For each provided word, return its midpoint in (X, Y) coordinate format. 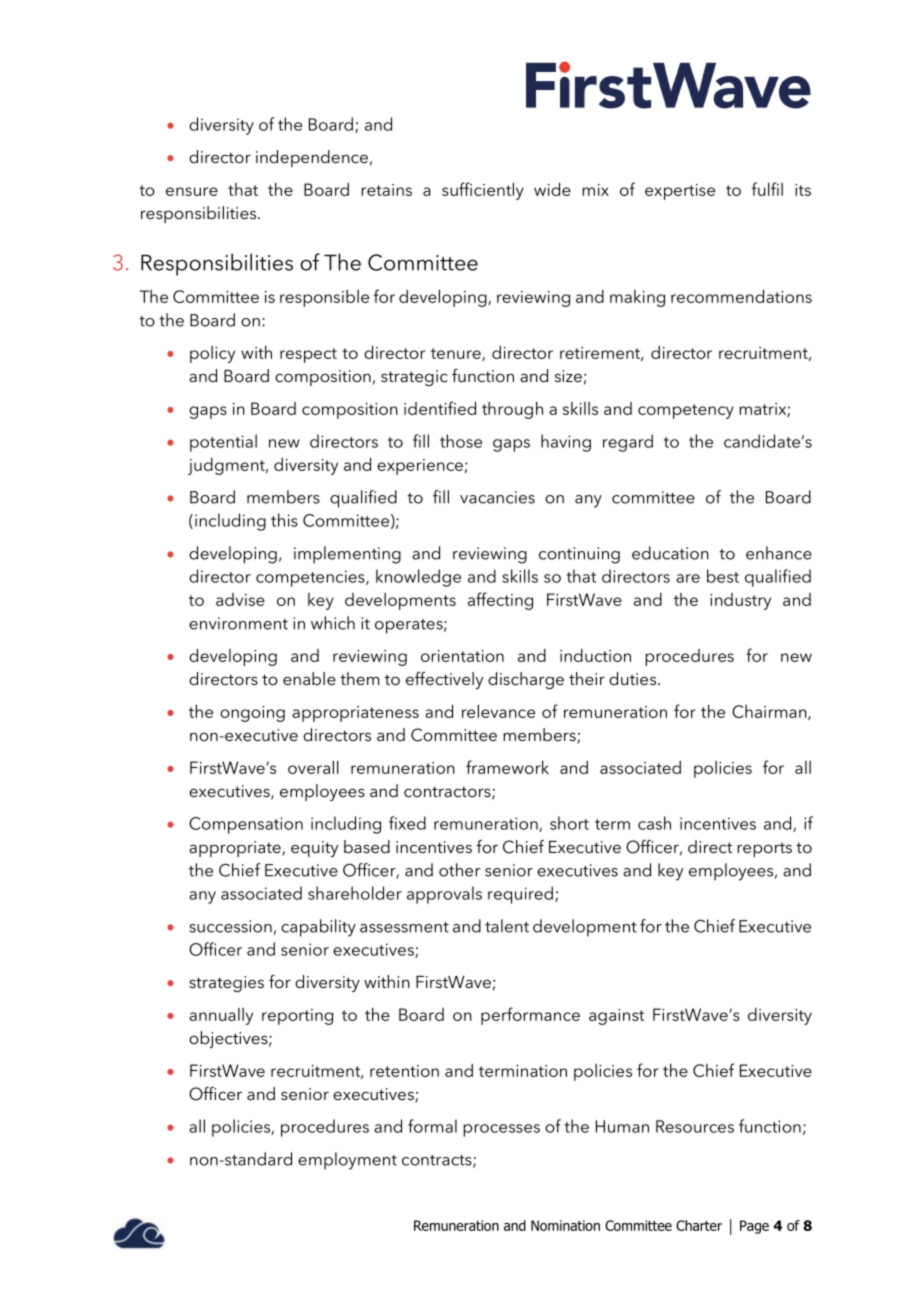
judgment (227, 466)
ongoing (252, 714)
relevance (498, 711)
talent (507, 926)
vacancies (497, 497)
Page (754, 1227)
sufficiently (483, 191)
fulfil (767, 189)
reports (764, 850)
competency (686, 411)
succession (230, 926)
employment (347, 1161)
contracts (438, 1161)
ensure (192, 191)
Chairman (770, 712)
